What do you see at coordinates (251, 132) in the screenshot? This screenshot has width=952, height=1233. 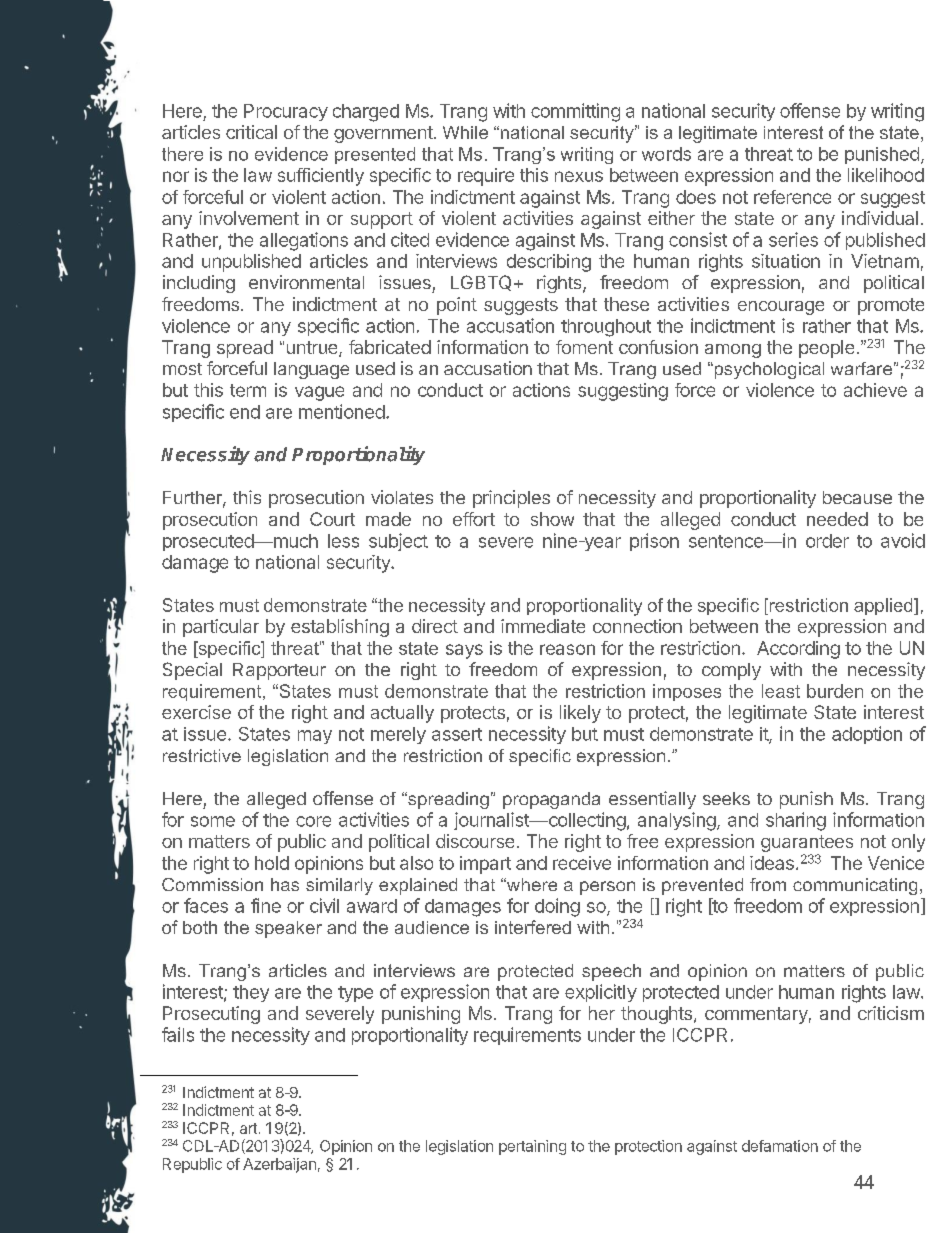 I see `critical` at bounding box center [251, 132].
